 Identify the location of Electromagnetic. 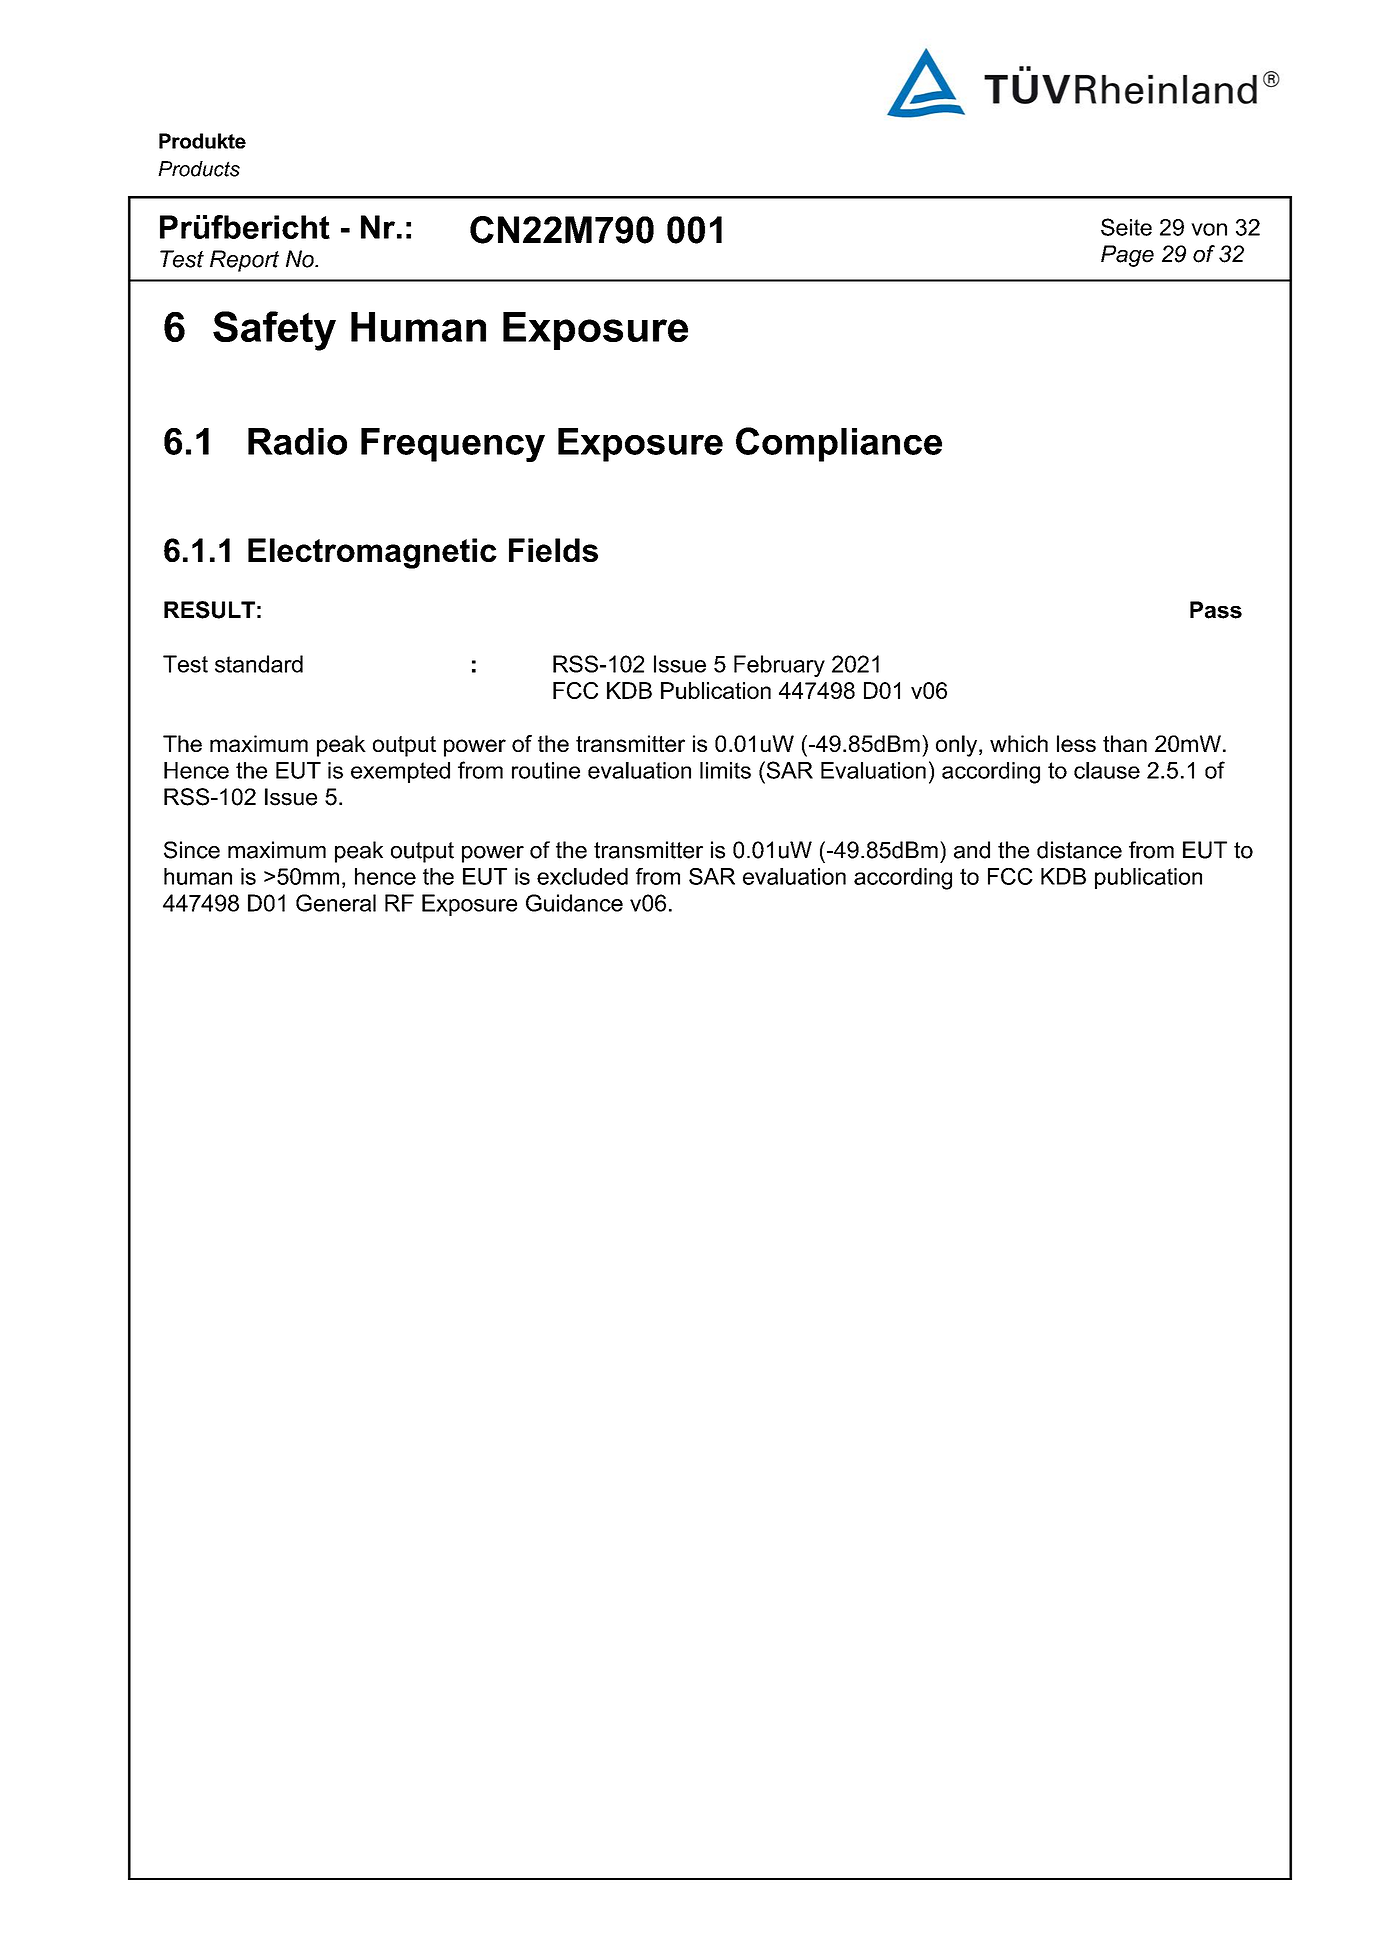
(372, 553).
